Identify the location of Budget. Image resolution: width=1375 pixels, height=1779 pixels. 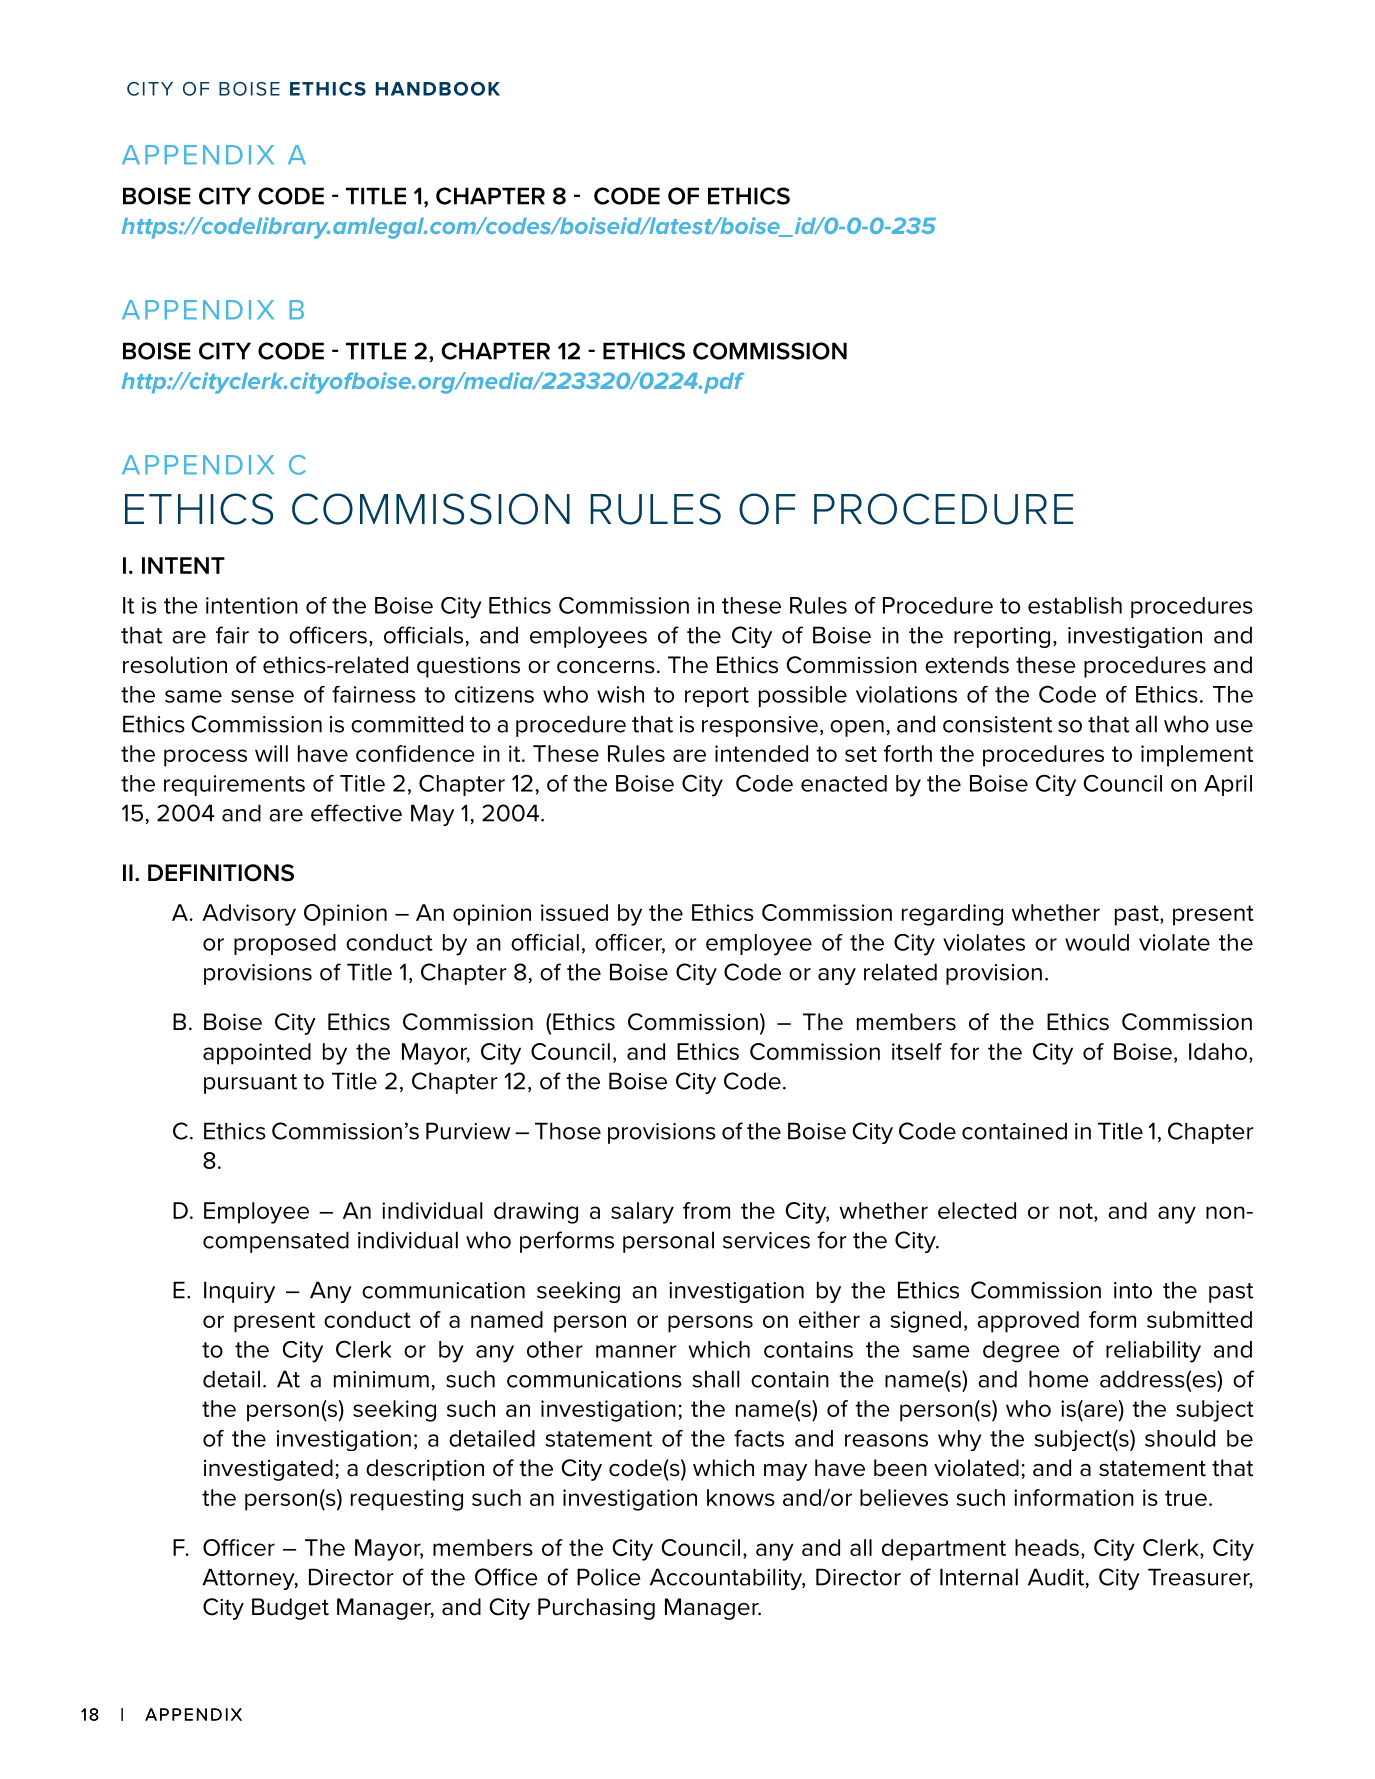
(290, 1609).
